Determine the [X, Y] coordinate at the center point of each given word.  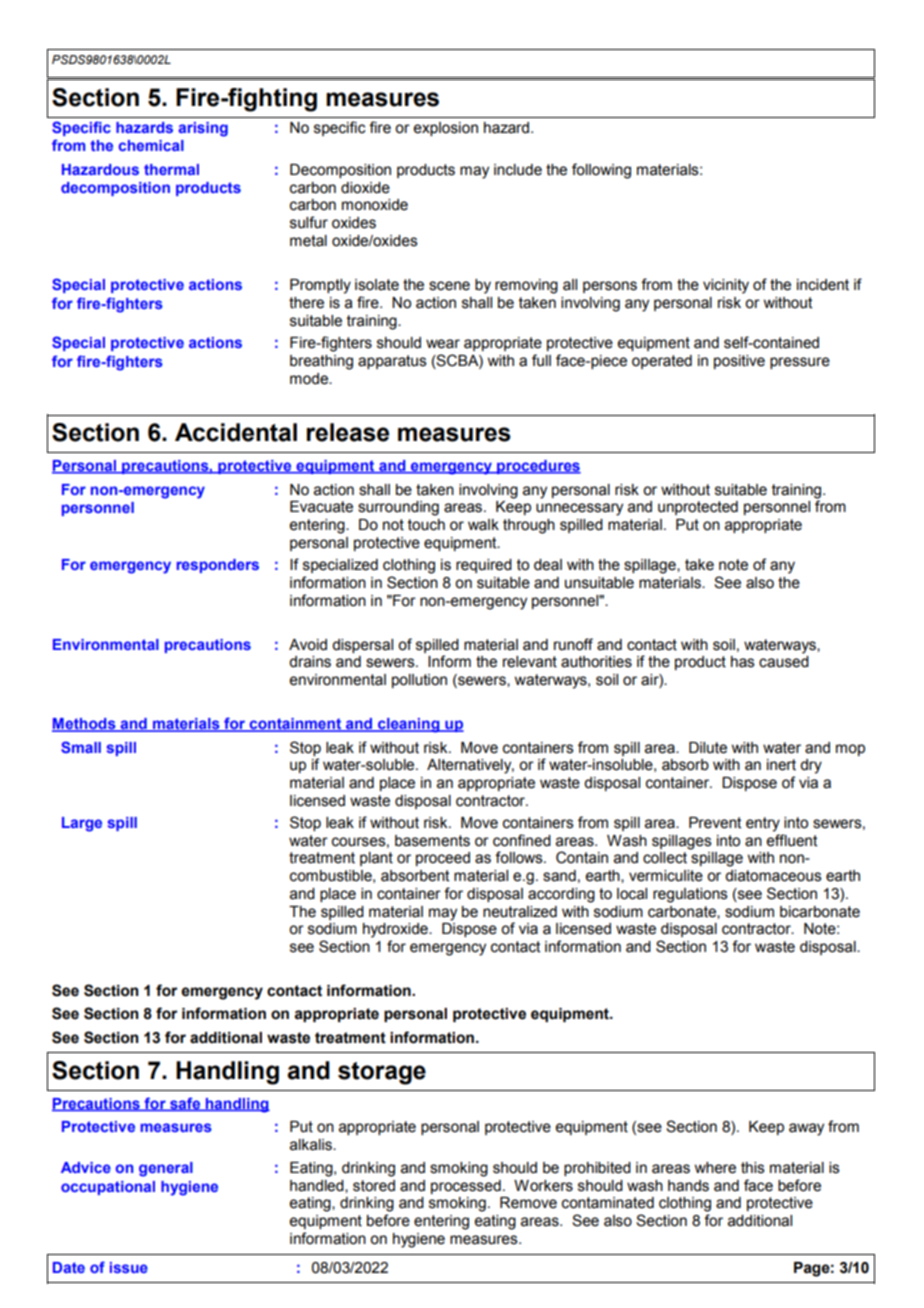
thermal [171, 169]
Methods [85, 725]
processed [466, 1187]
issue [129, 1267]
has [743, 662]
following [601, 171]
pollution [419, 681]
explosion [446, 129]
